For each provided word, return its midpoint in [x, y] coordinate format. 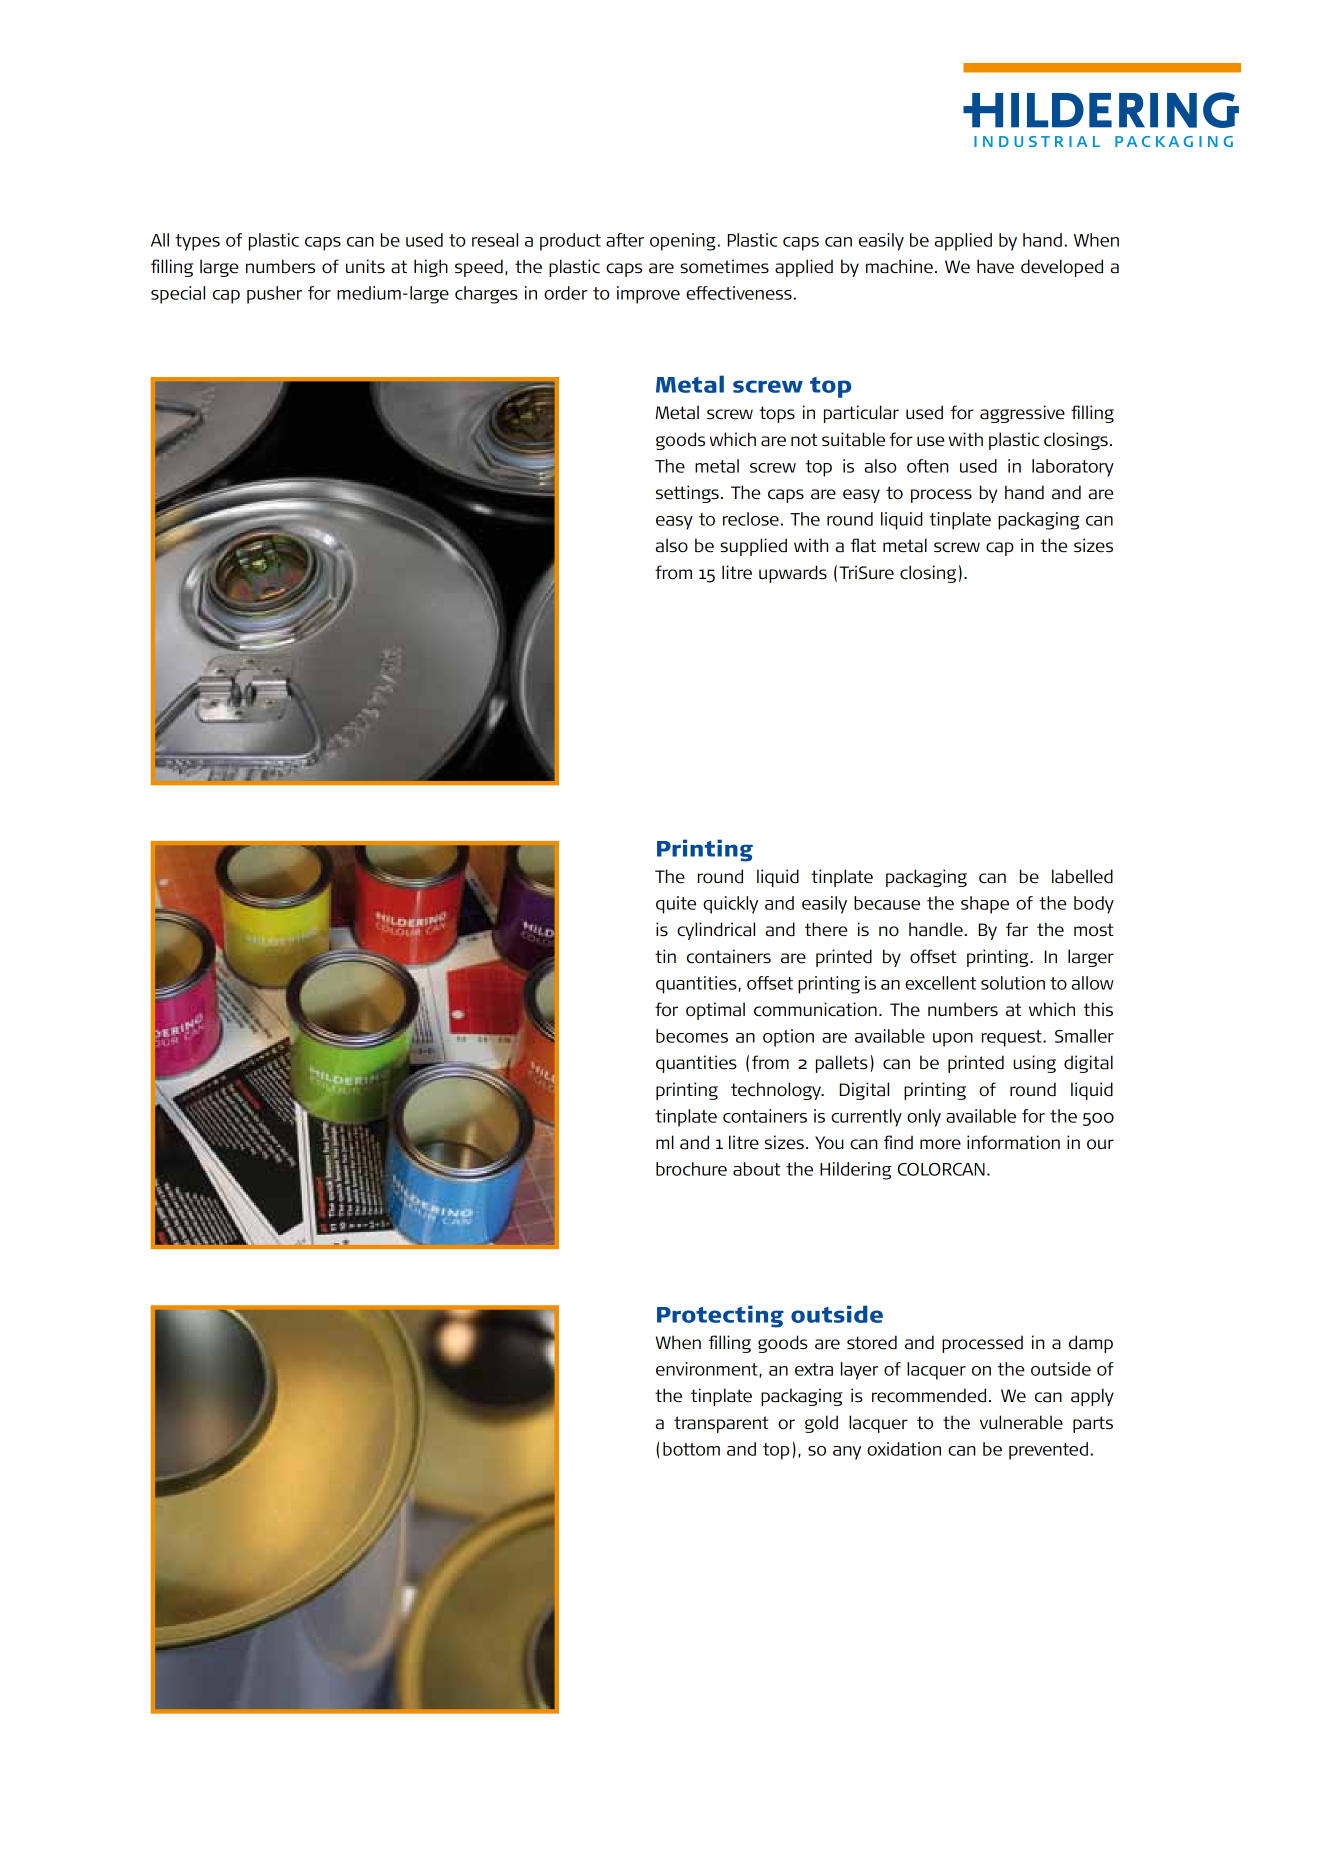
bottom [691, 1449]
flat [863, 545]
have [995, 266]
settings [687, 494]
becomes [692, 1036]
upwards [793, 574]
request [1013, 1038]
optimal [715, 1011]
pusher [274, 295]
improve [648, 295]
